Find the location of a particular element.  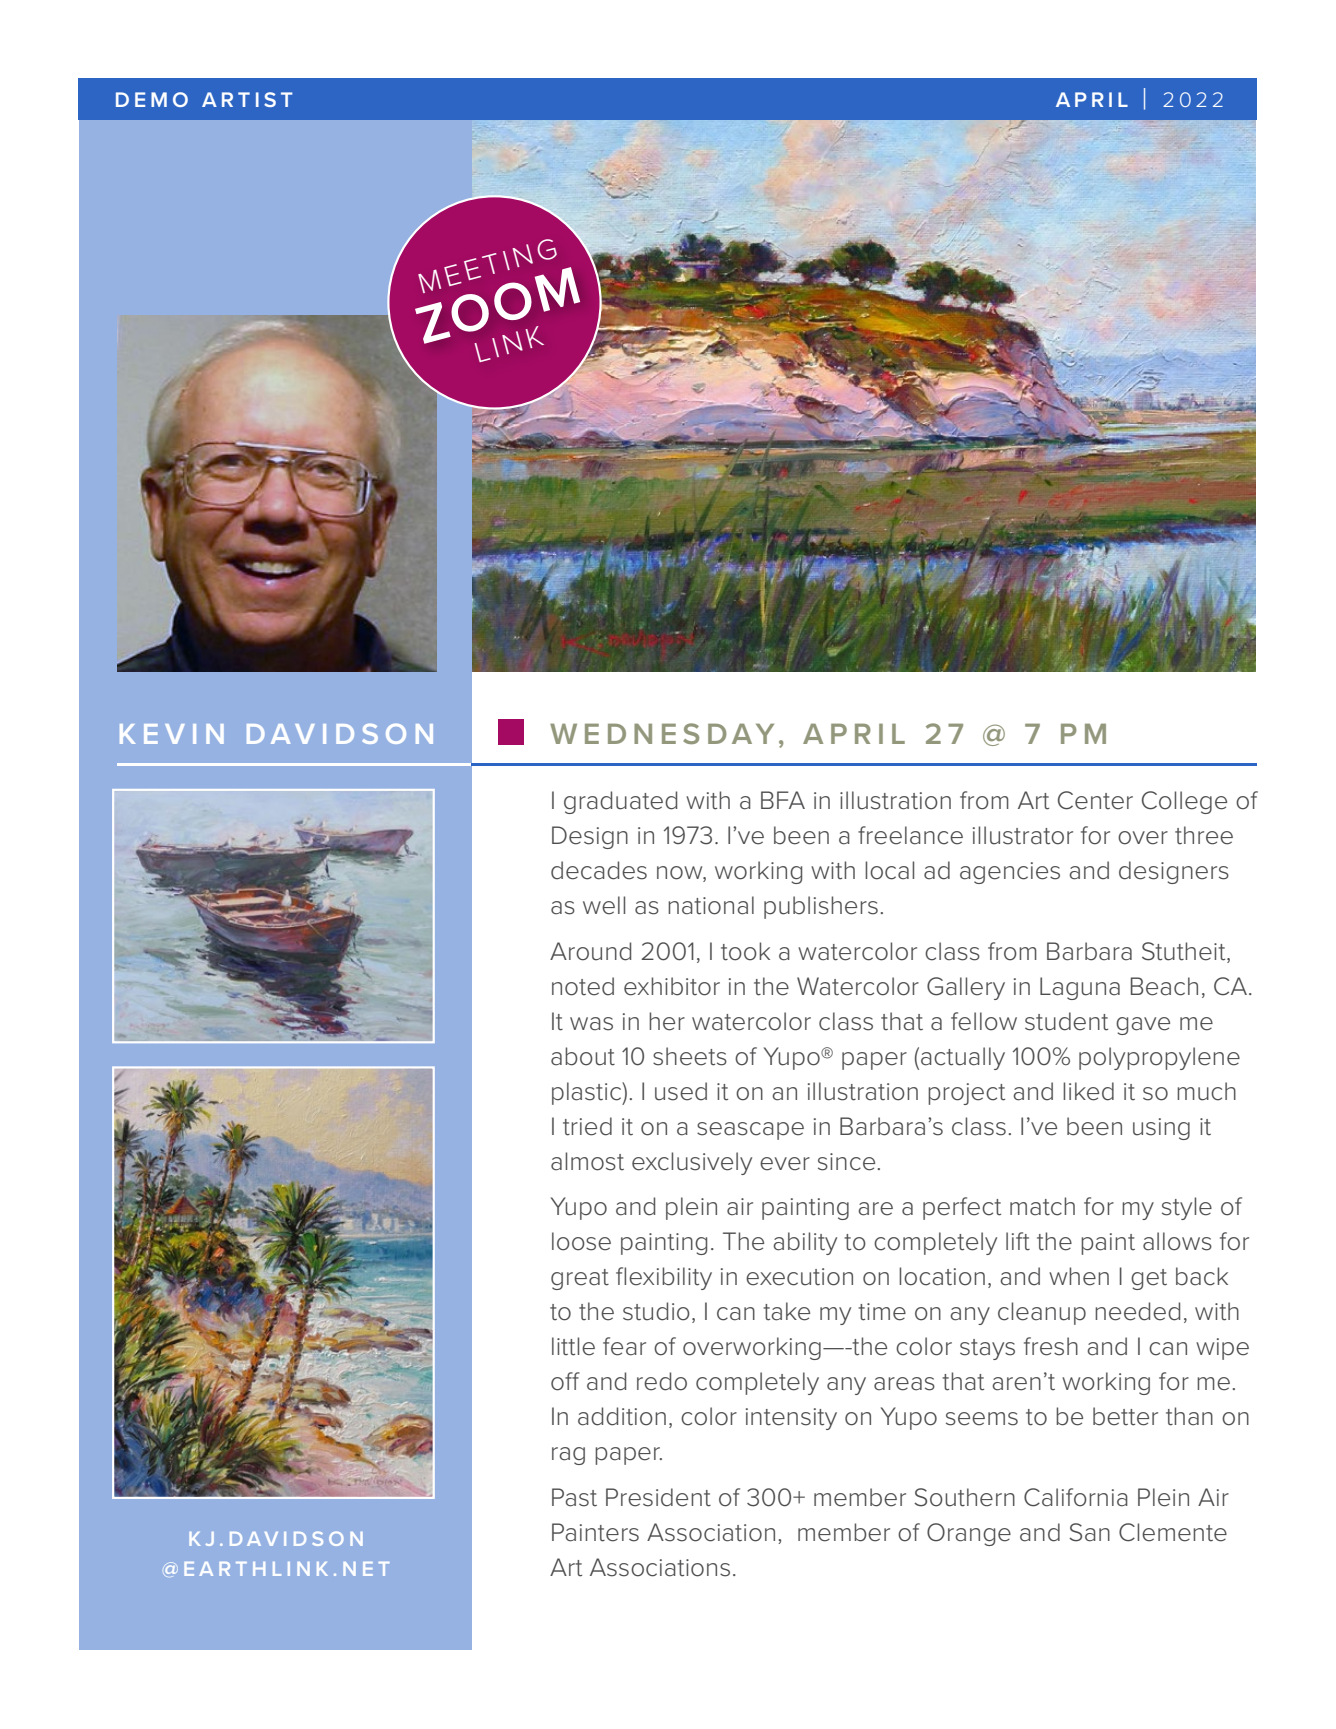

exclusively is located at coordinates (692, 1163).
